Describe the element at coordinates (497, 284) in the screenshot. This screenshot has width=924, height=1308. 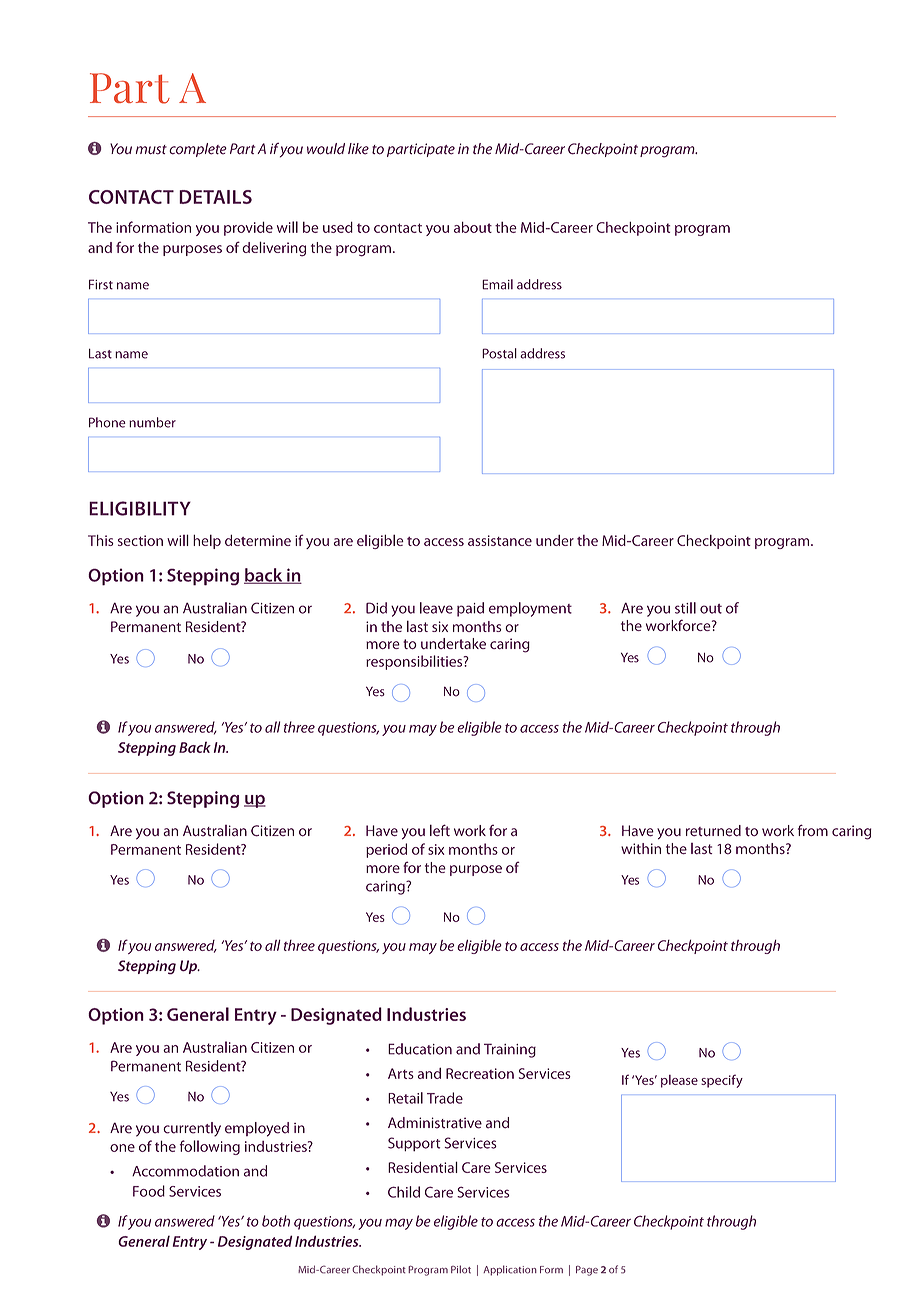
I see `Email` at that location.
